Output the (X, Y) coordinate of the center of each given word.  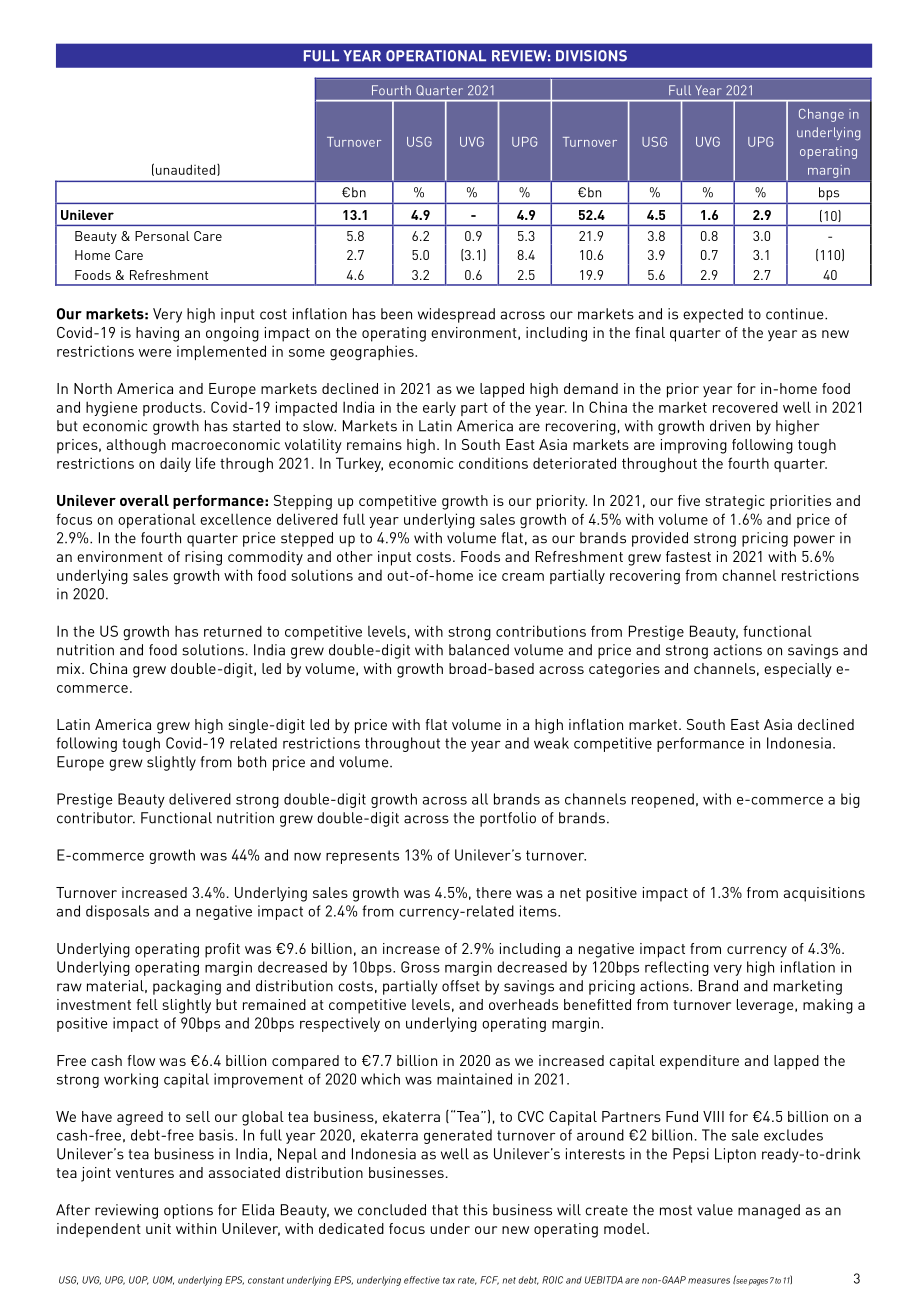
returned (233, 631)
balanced (479, 650)
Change (821, 115)
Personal (162, 236)
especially (798, 670)
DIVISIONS (591, 56)
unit (158, 1228)
